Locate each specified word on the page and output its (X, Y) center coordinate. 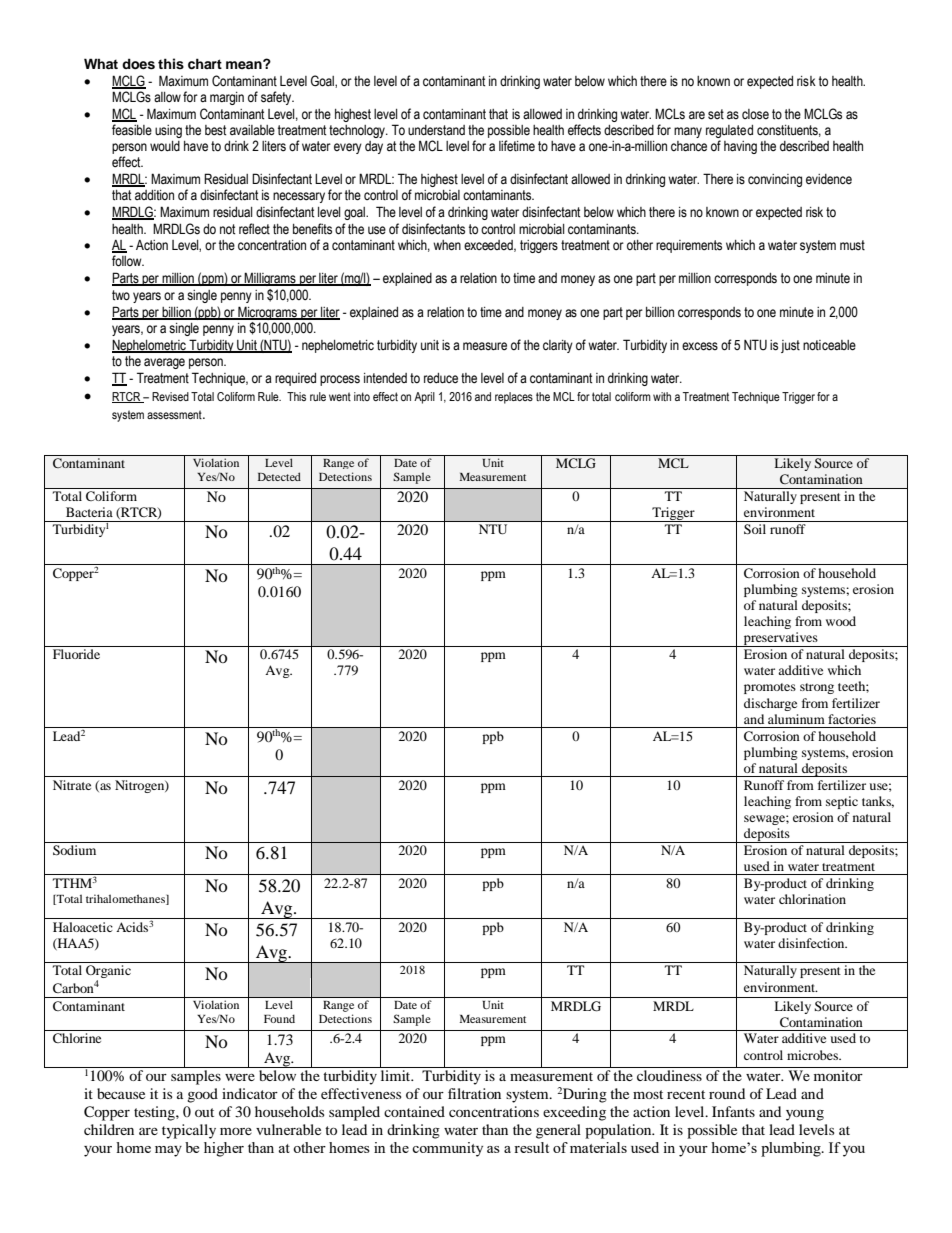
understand (436, 130)
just (790, 346)
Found (279, 1018)
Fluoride (76, 654)
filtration (474, 1093)
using (168, 131)
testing (155, 1113)
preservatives (781, 639)
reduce (441, 378)
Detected (279, 476)
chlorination (812, 899)
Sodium (74, 850)
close (755, 114)
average (164, 363)
